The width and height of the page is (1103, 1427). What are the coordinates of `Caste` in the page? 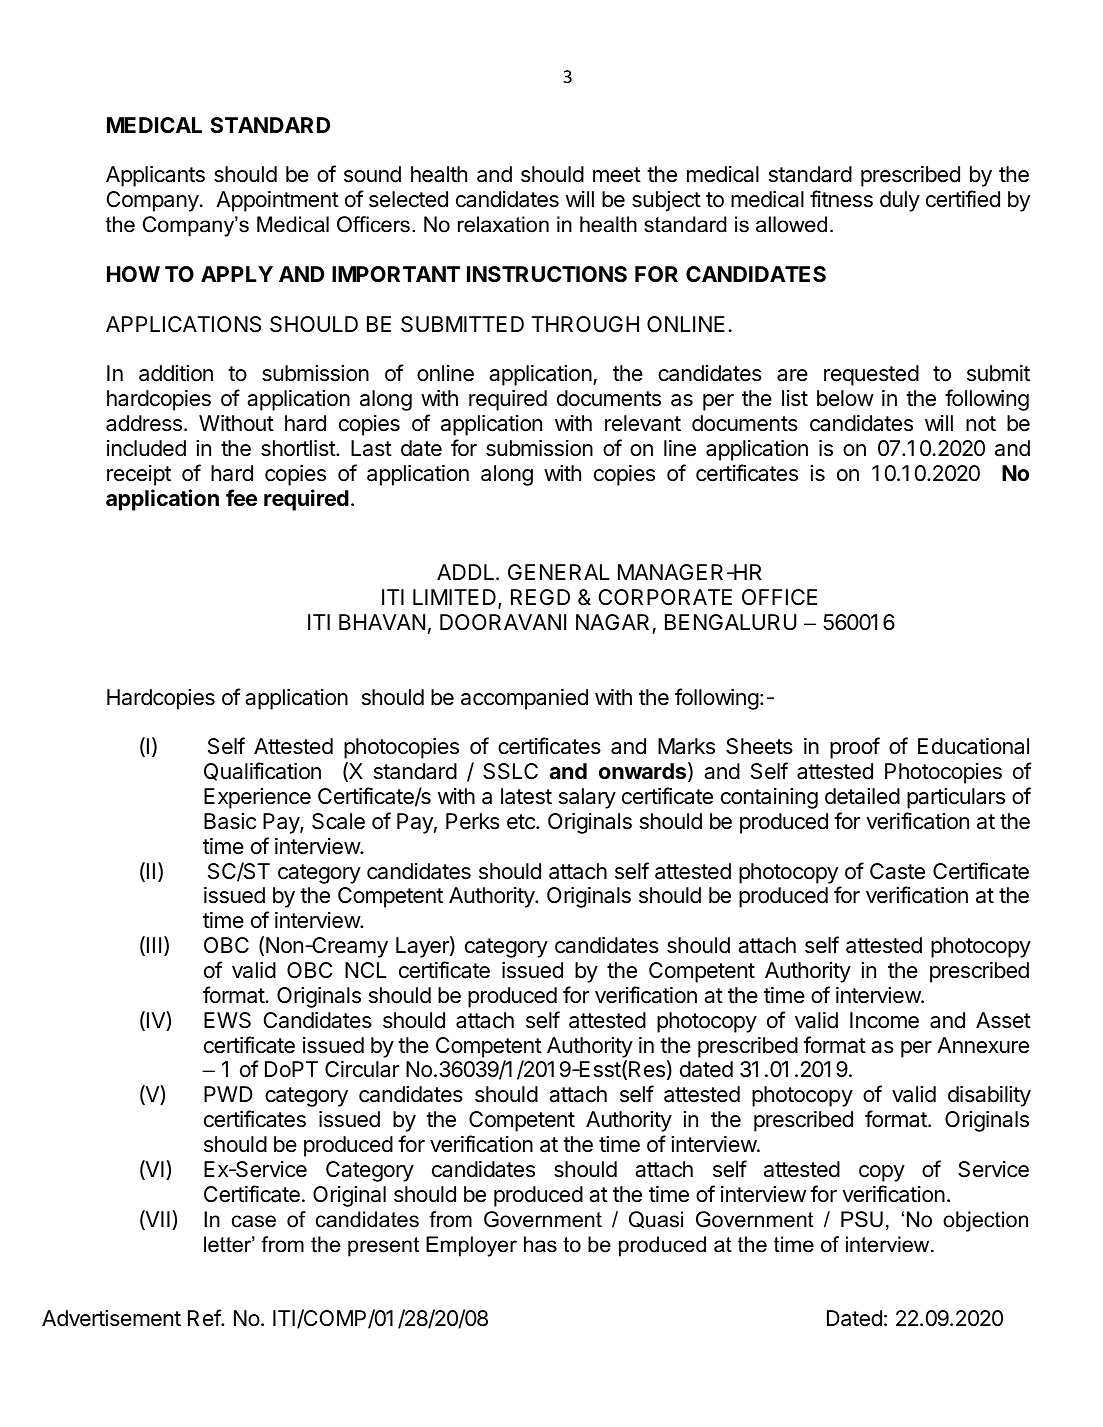 It's located at (897, 871).
